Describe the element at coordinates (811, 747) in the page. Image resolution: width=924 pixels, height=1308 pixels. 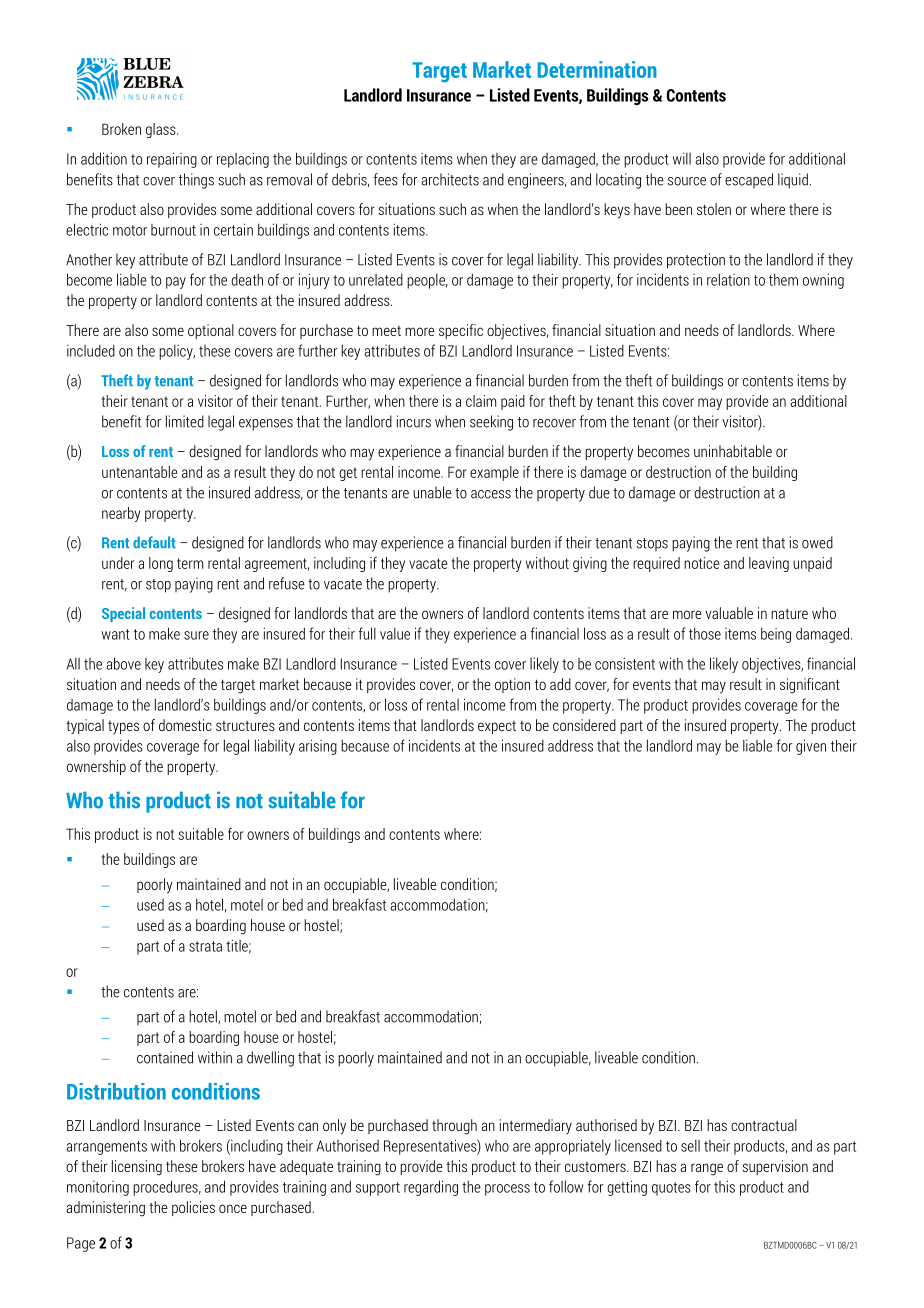
I see `given` at that location.
